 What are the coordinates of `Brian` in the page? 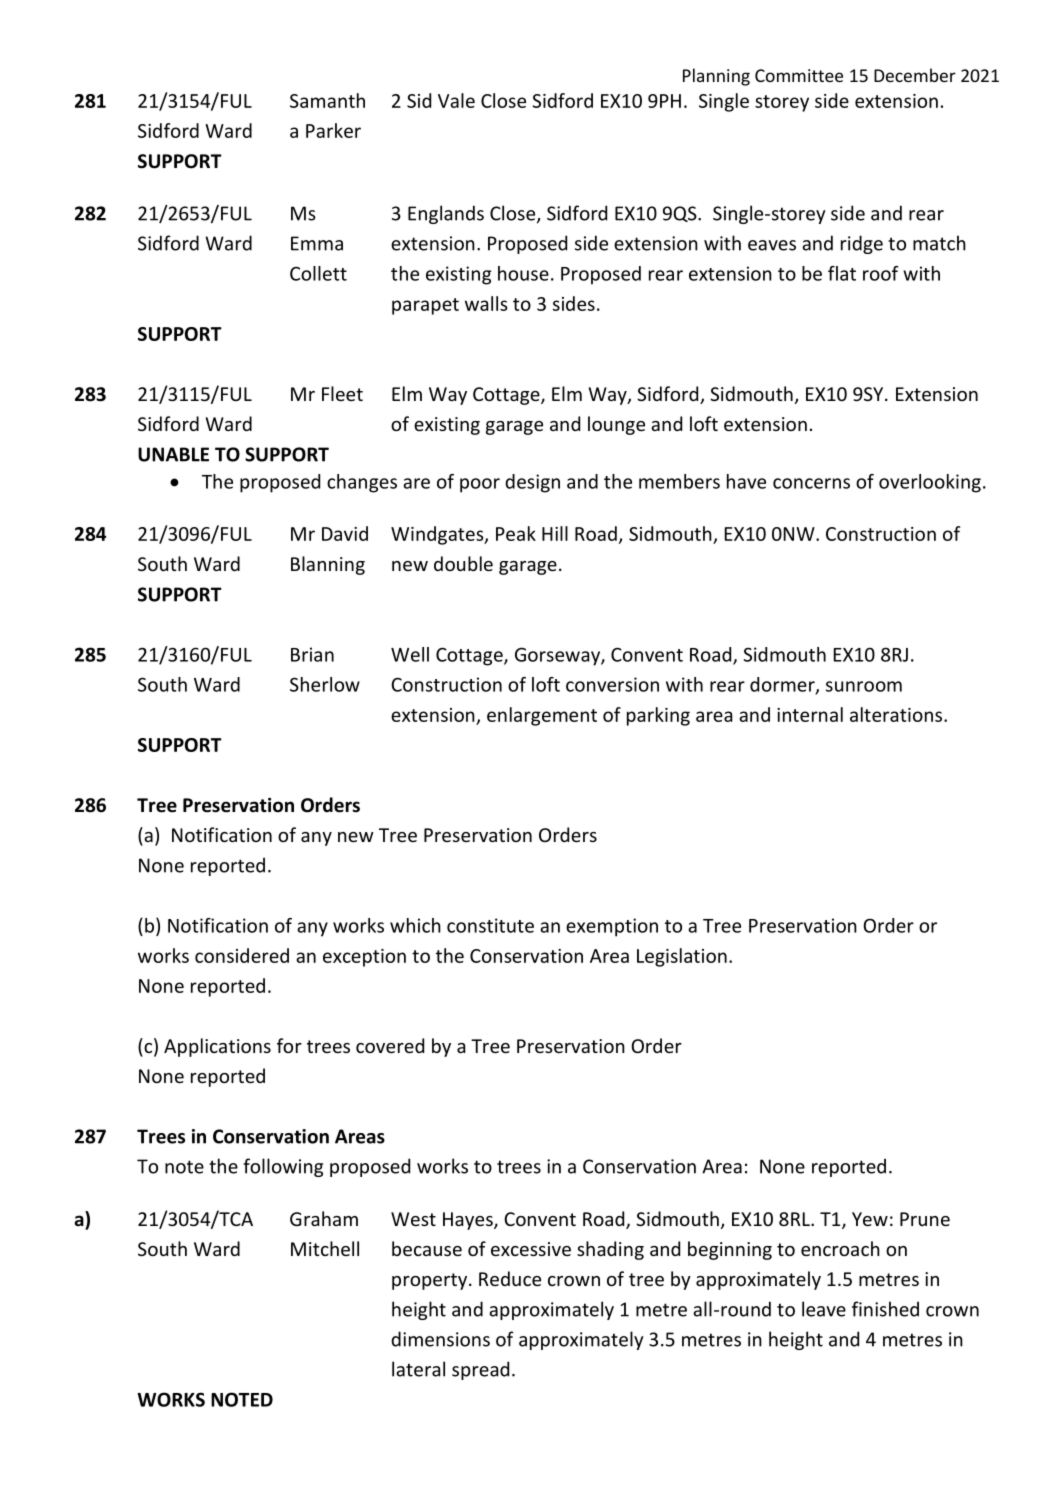 It's located at (312, 654).
